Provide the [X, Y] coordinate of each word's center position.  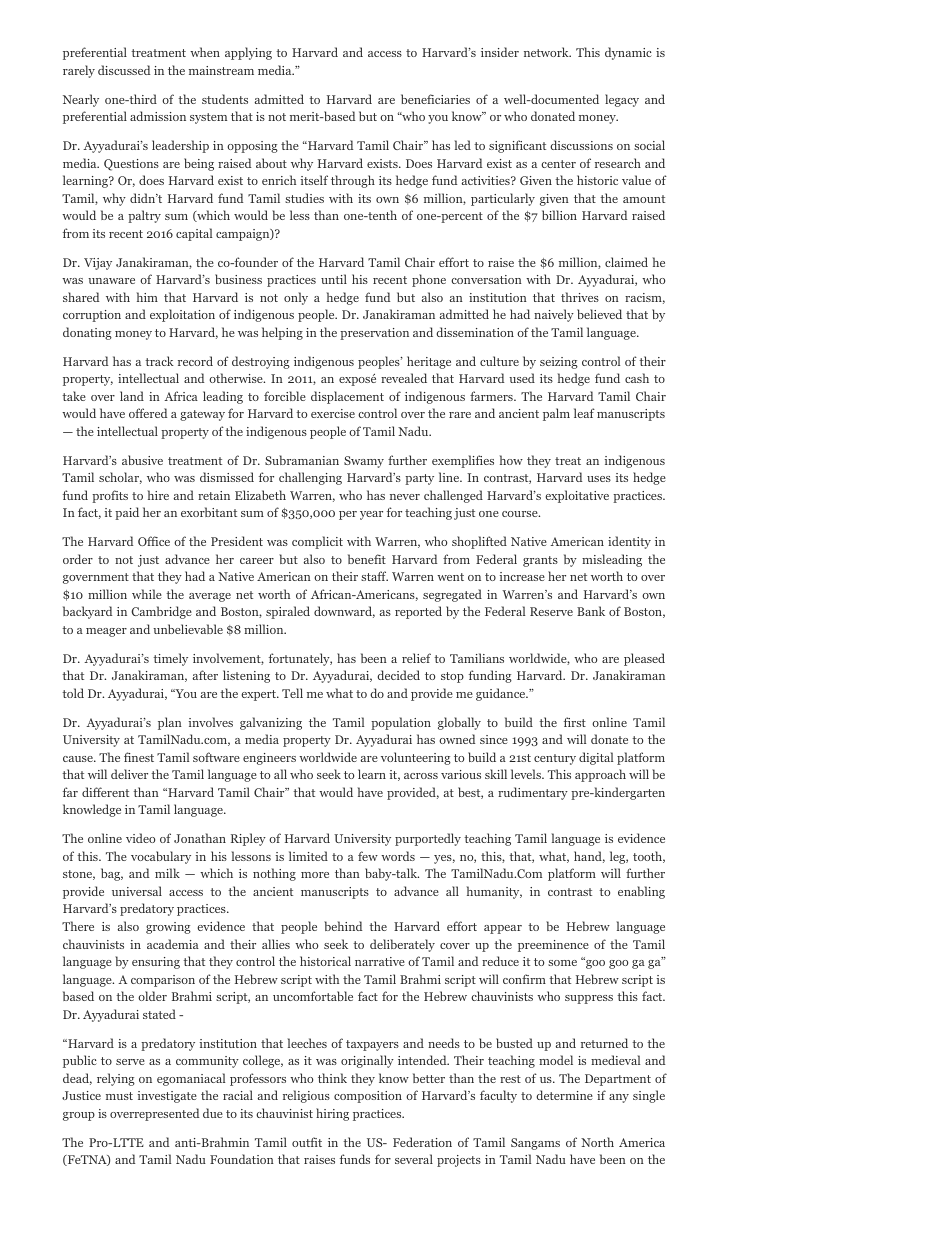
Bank [591, 611]
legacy [622, 100]
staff [374, 576]
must [119, 1096]
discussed [124, 70]
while [147, 594]
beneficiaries [435, 99]
